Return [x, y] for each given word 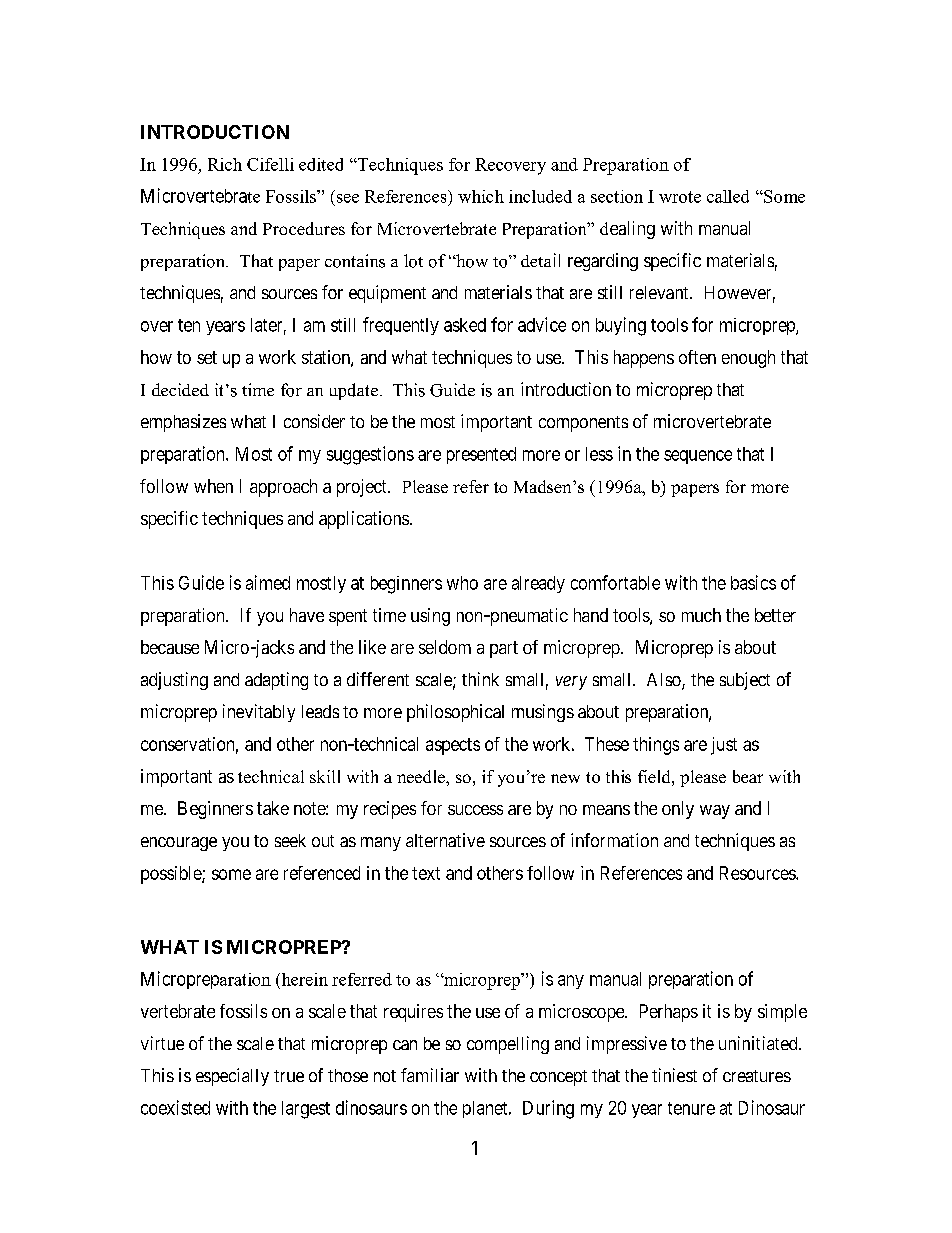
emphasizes [183, 423]
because [170, 647]
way [715, 812]
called [728, 196]
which [481, 196]
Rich [225, 164]
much [701, 615]
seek [290, 840]
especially [232, 1077]
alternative [445, 840]
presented [481, 455]
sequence [698, 457]
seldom [445, 647]
